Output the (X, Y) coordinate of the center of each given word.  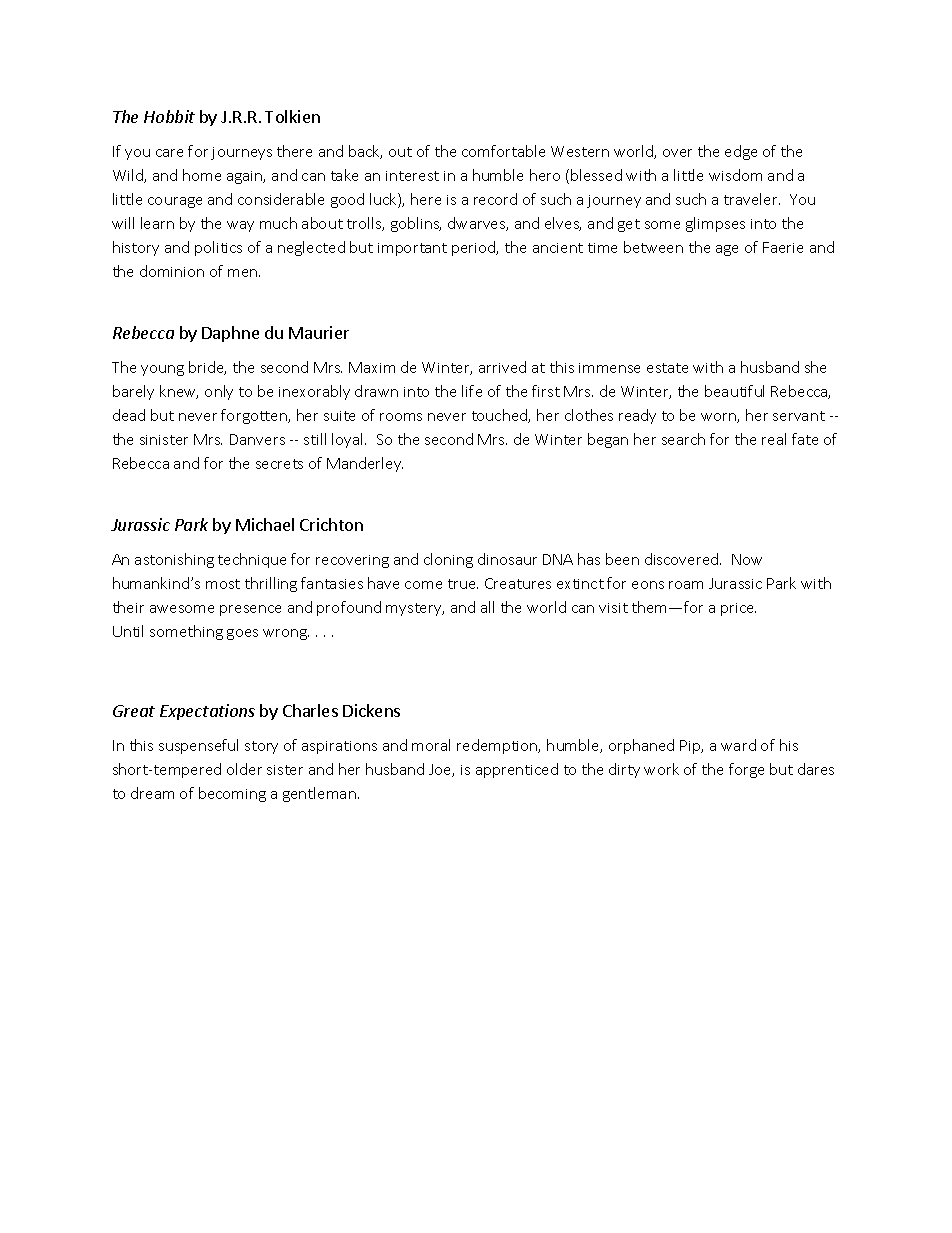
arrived (502, 367)
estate (667, 368)
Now (747, 559)
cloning (448, 560)
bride (207, 368)
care (169, 153)
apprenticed (517, 770)
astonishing (174, 560)
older (244, 769)
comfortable (503, 151)
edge (741, 152)
